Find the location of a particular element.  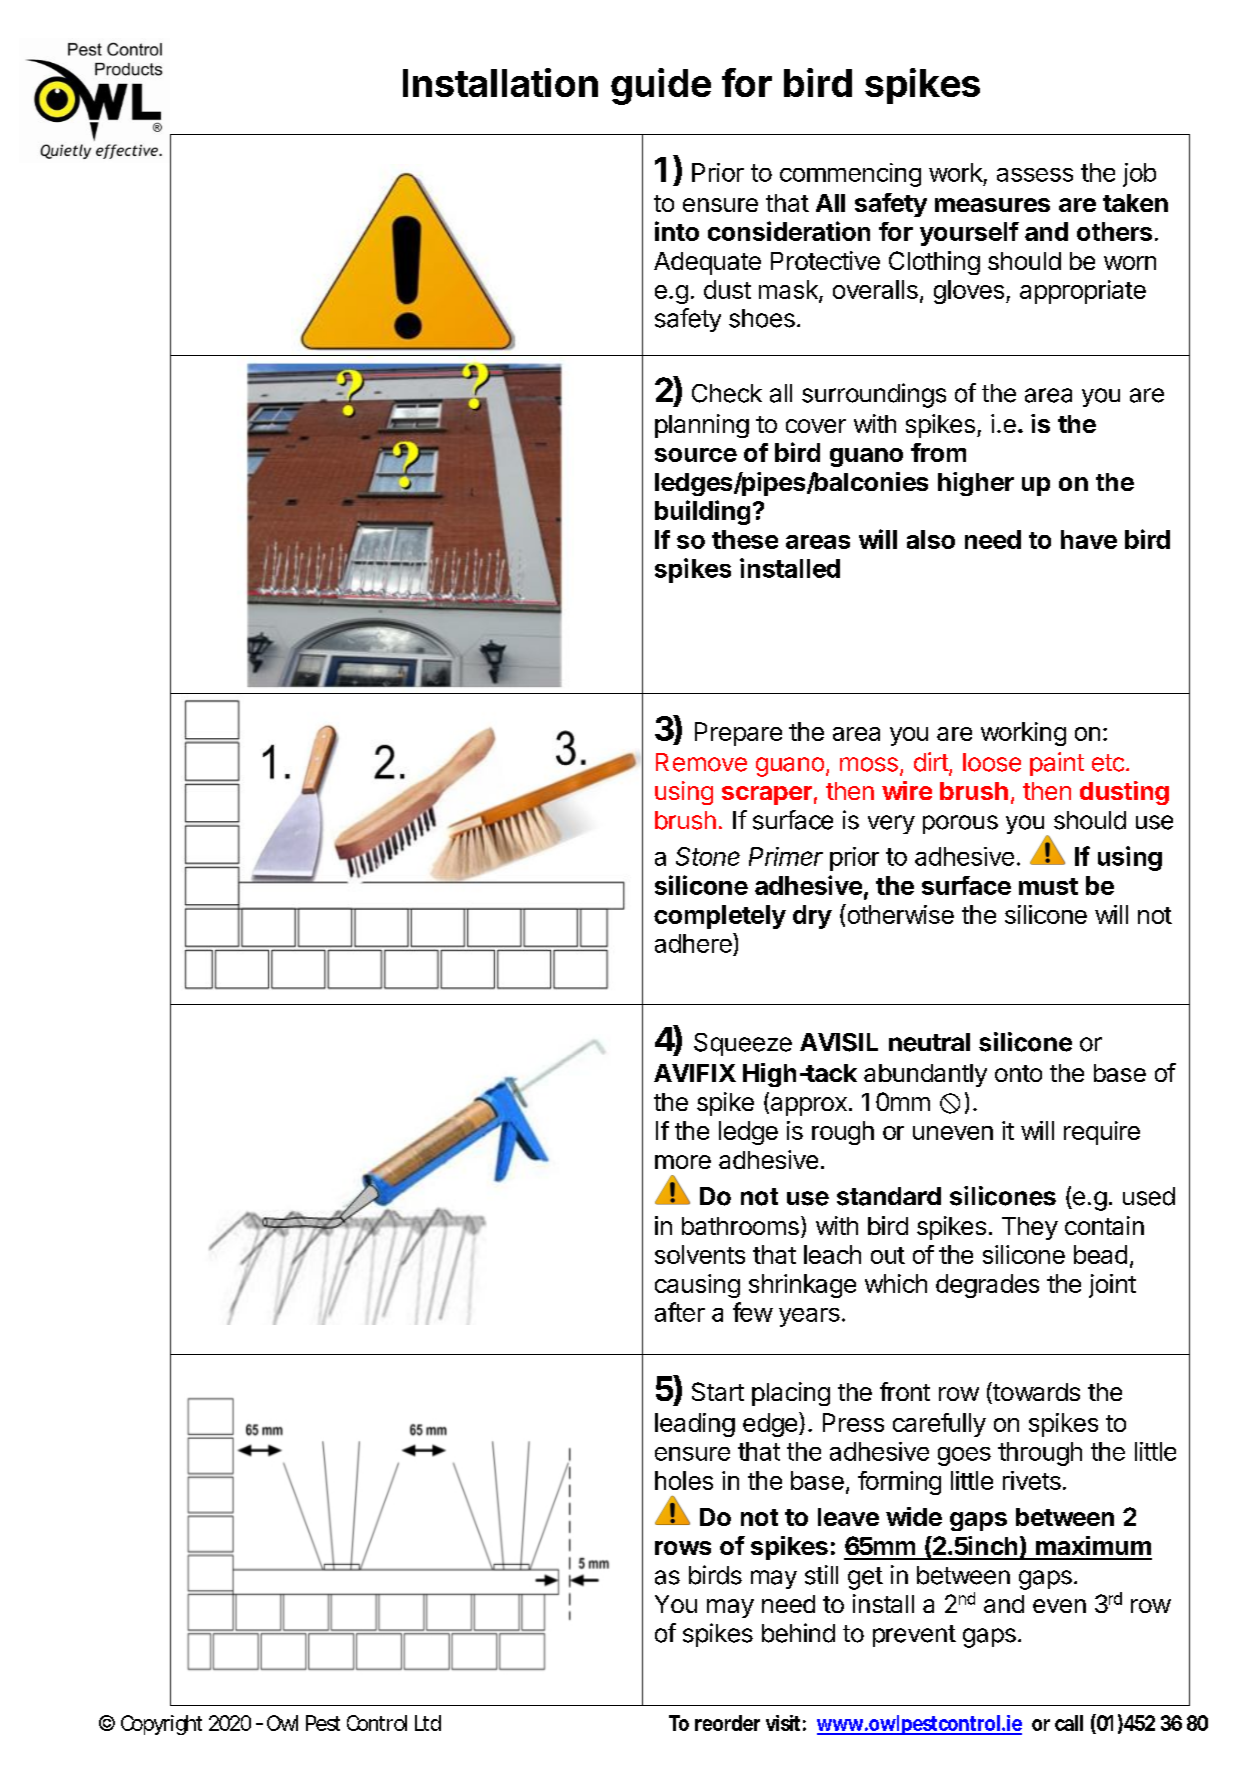

Squeeze is located at coordinates (743, 1044).
